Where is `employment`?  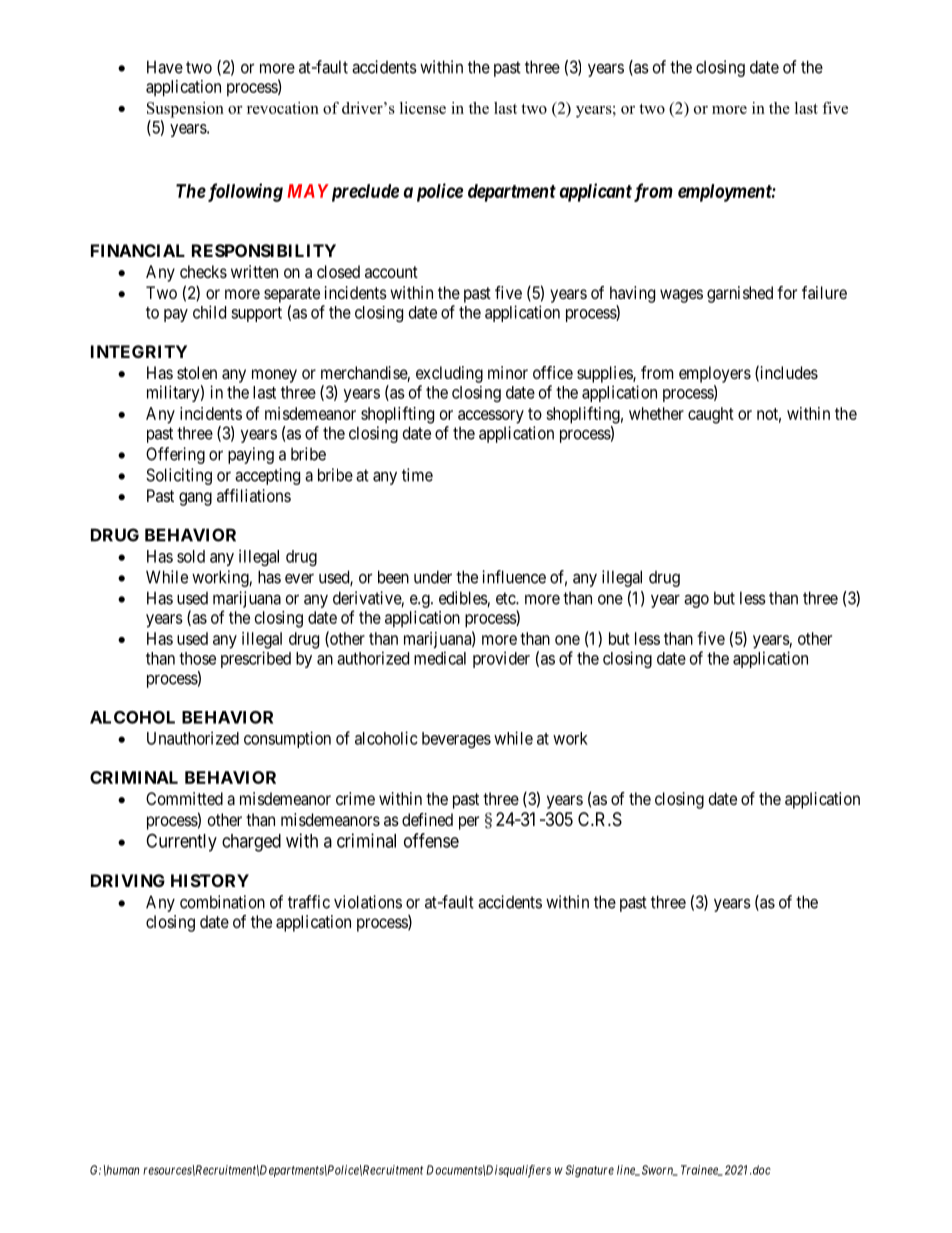 employment is located at coordinates (725, 193).
